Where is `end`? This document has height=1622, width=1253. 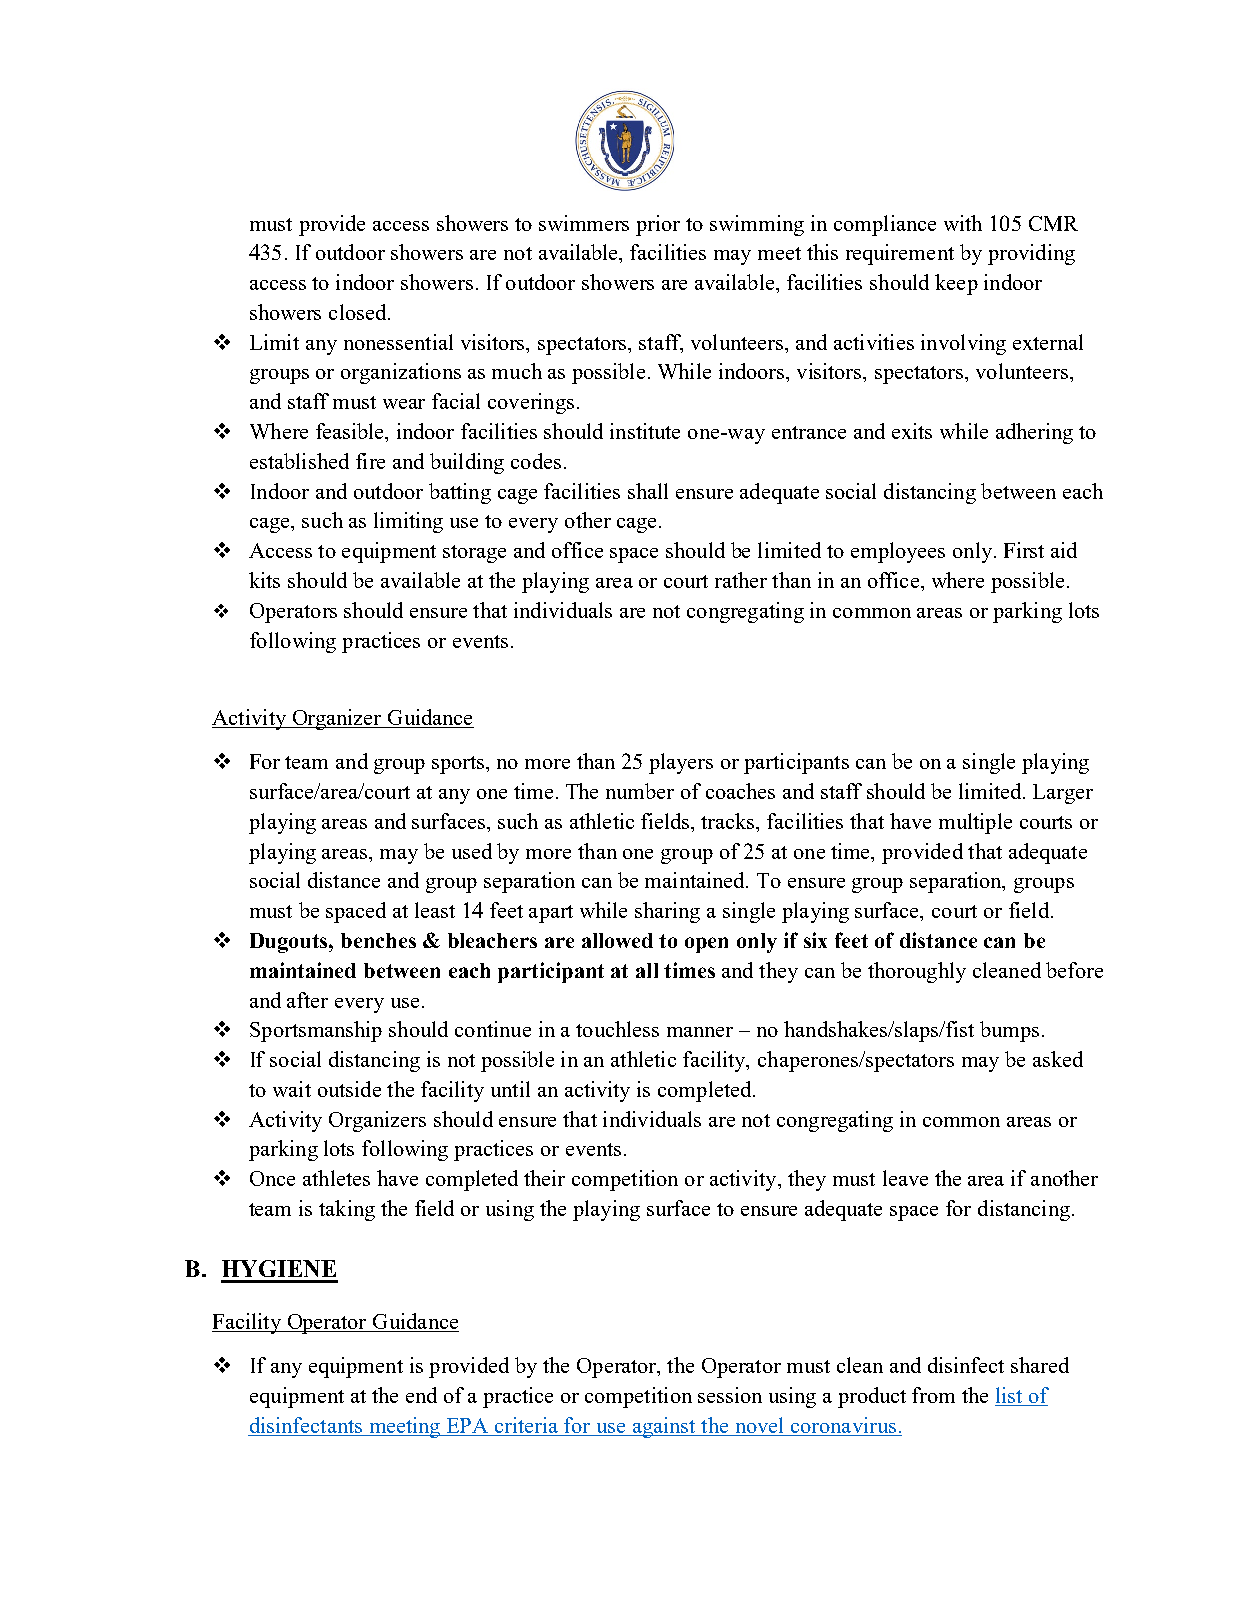
end is located at coordinates (421, 1395).
